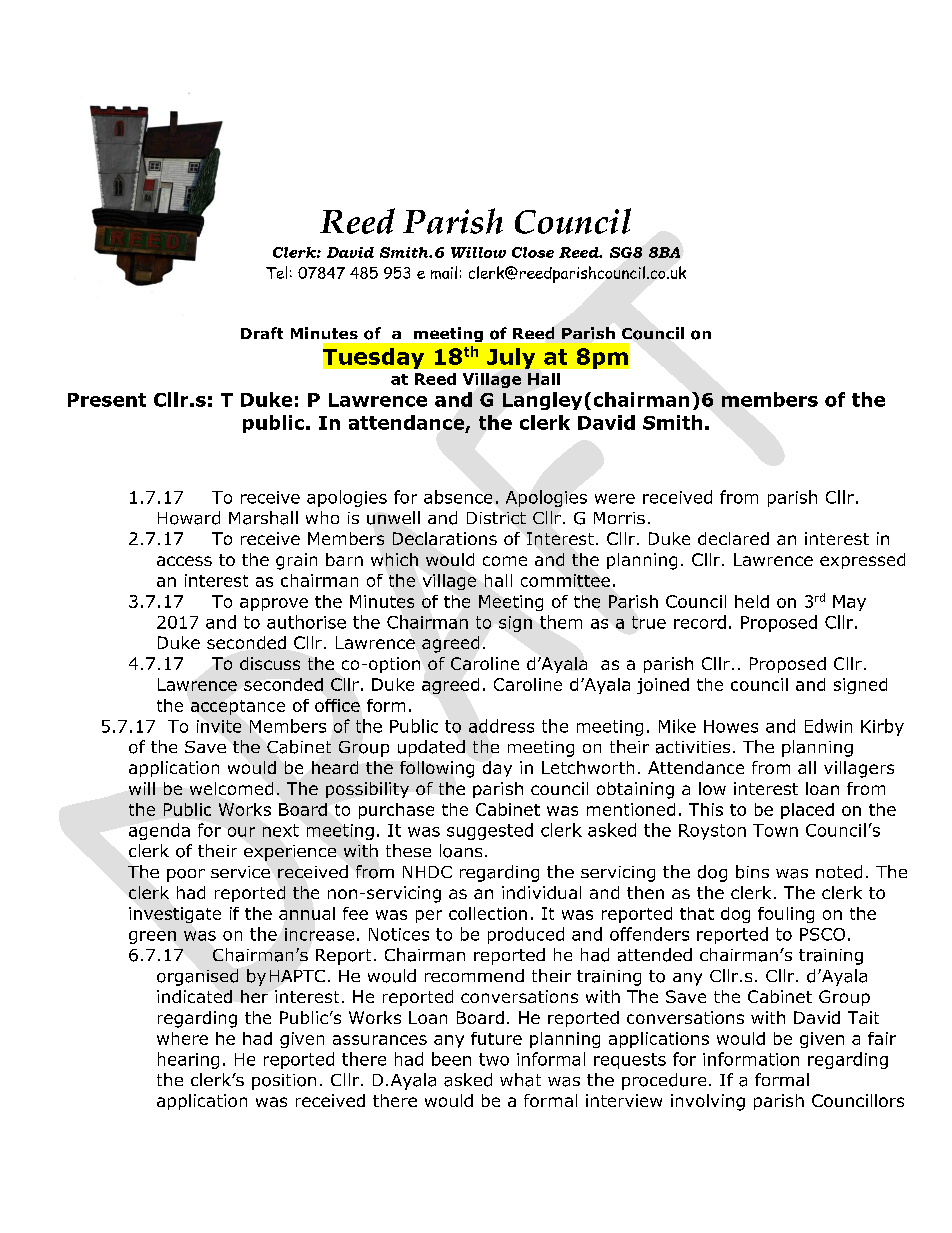  Describe the element at coordinates (276, 272) in the page. I see `Tel` at that location.
